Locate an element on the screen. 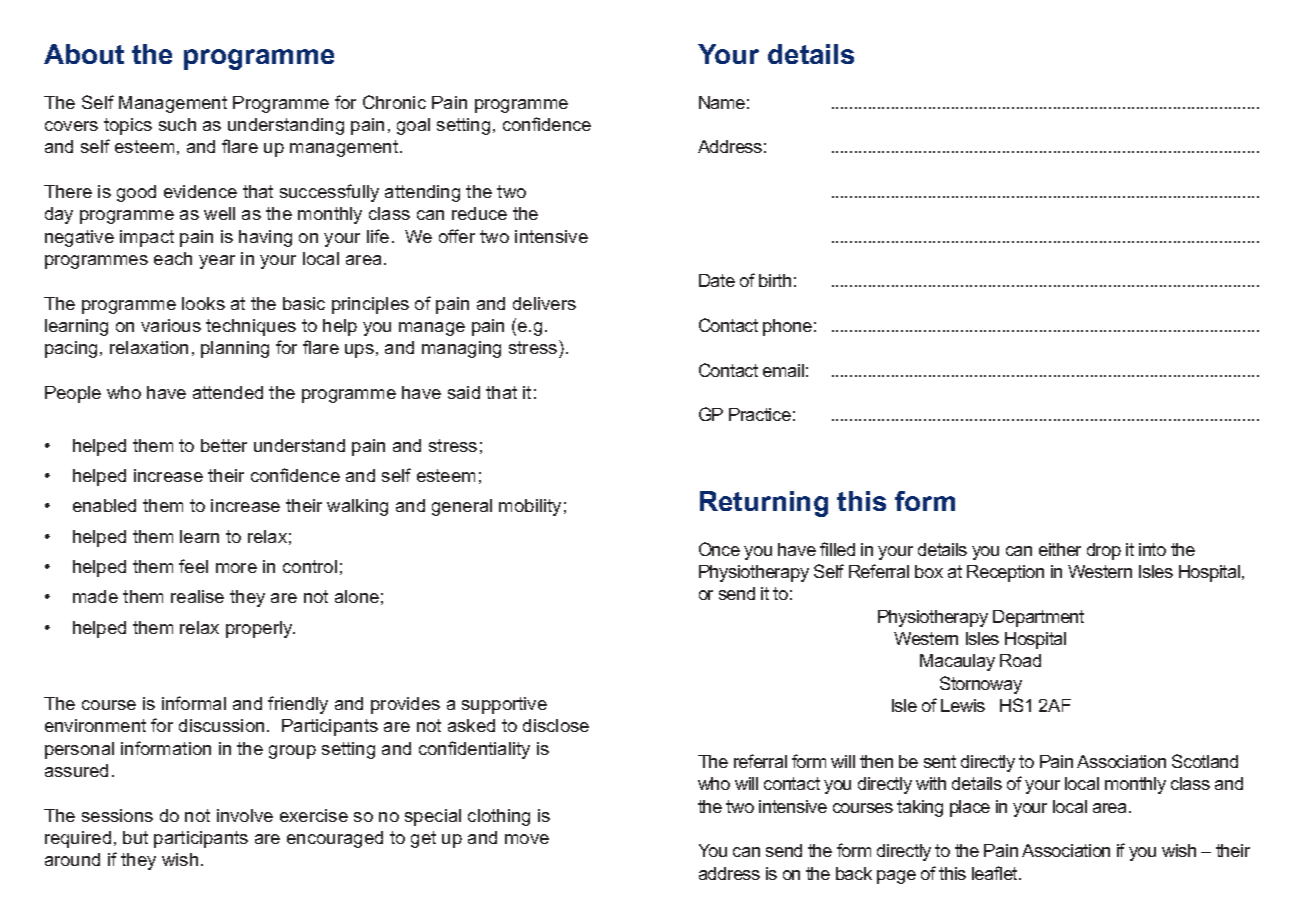 This screenshot has width=1308, height=924. but is located at coordinates (135, 837).
